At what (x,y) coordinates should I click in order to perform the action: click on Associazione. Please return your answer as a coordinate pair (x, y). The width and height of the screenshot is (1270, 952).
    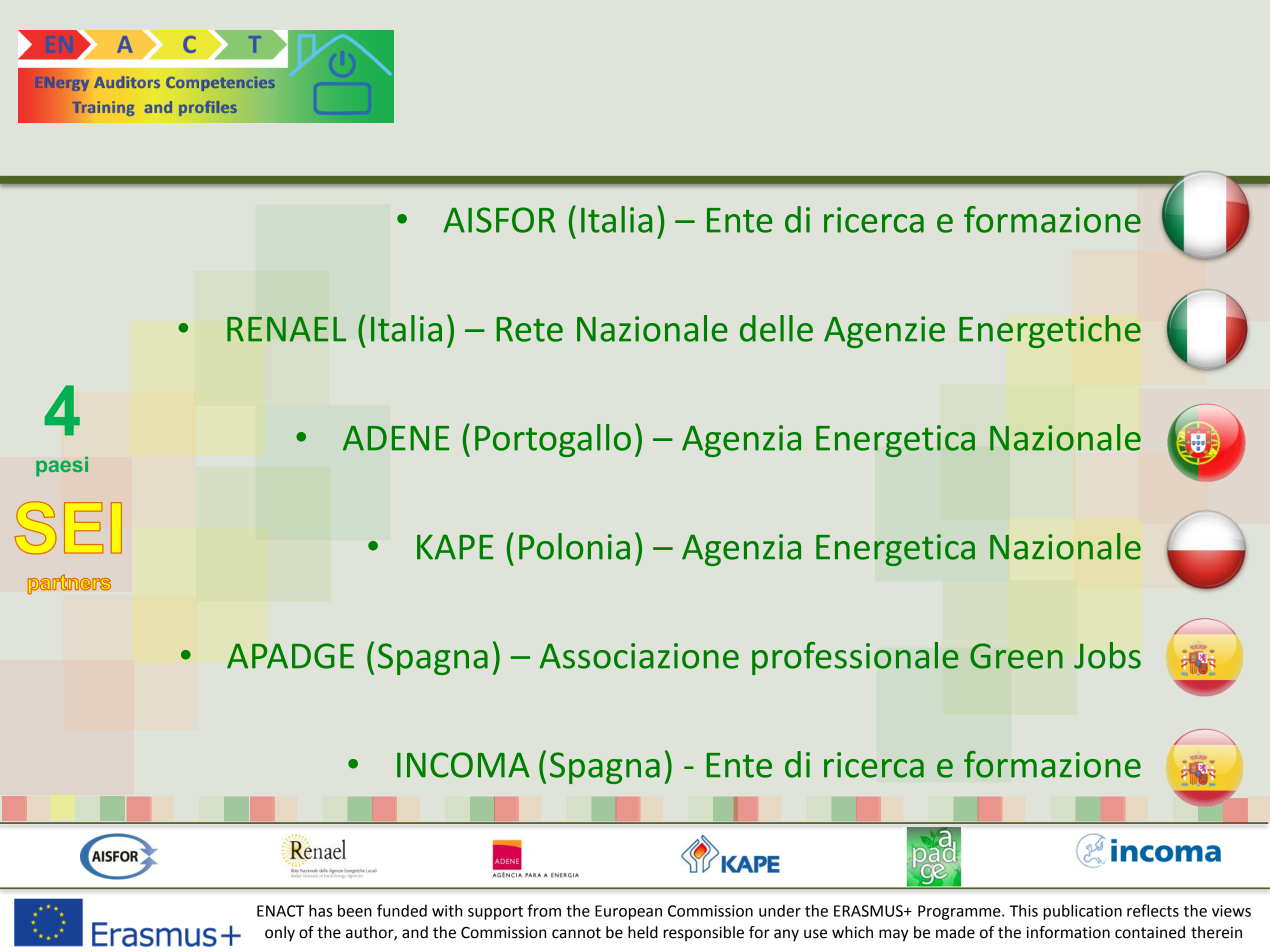
    Looking at the image, I should click on (639, 656).
